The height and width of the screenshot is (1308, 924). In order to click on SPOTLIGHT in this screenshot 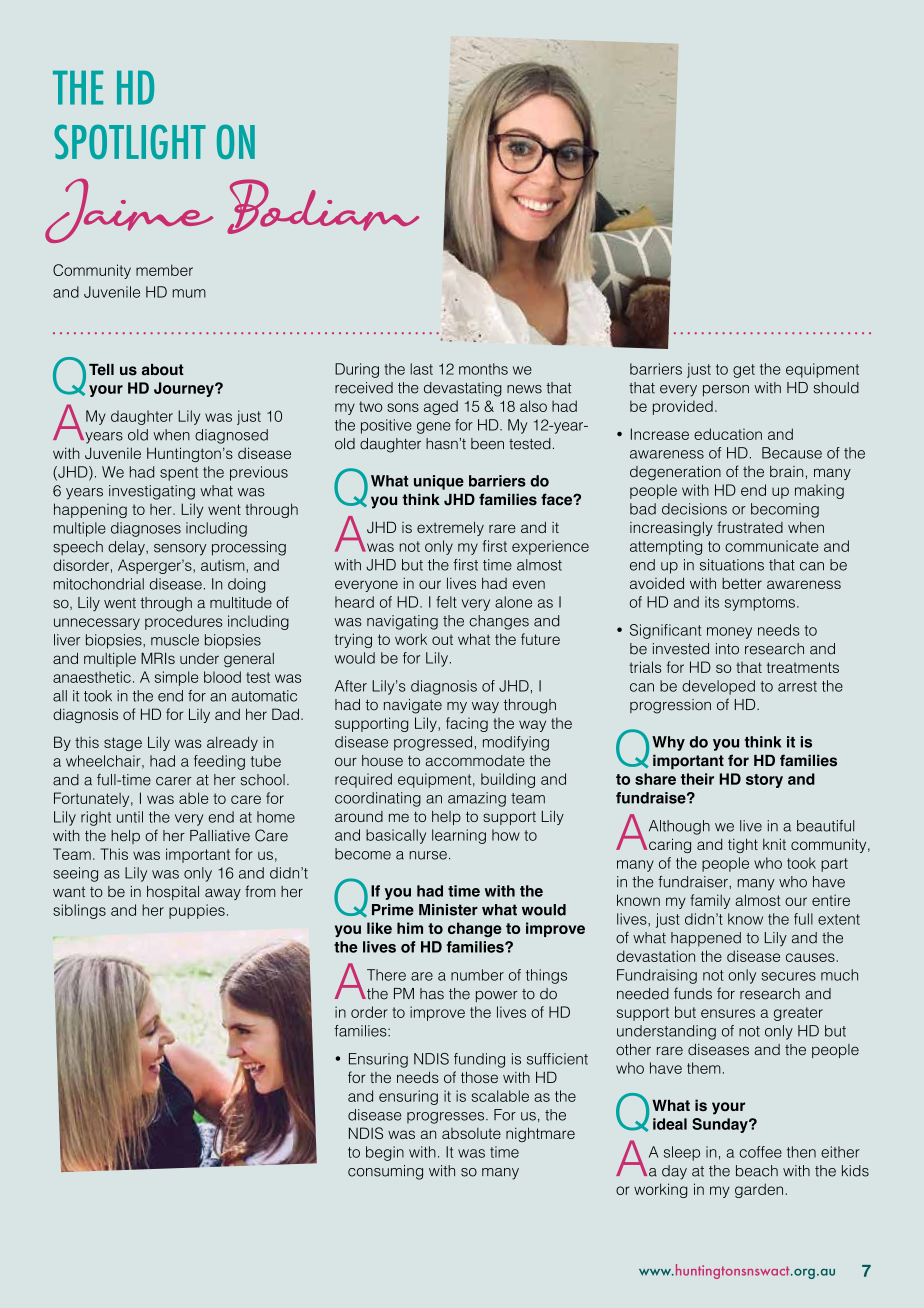, I will do `click(130, 141)`.
